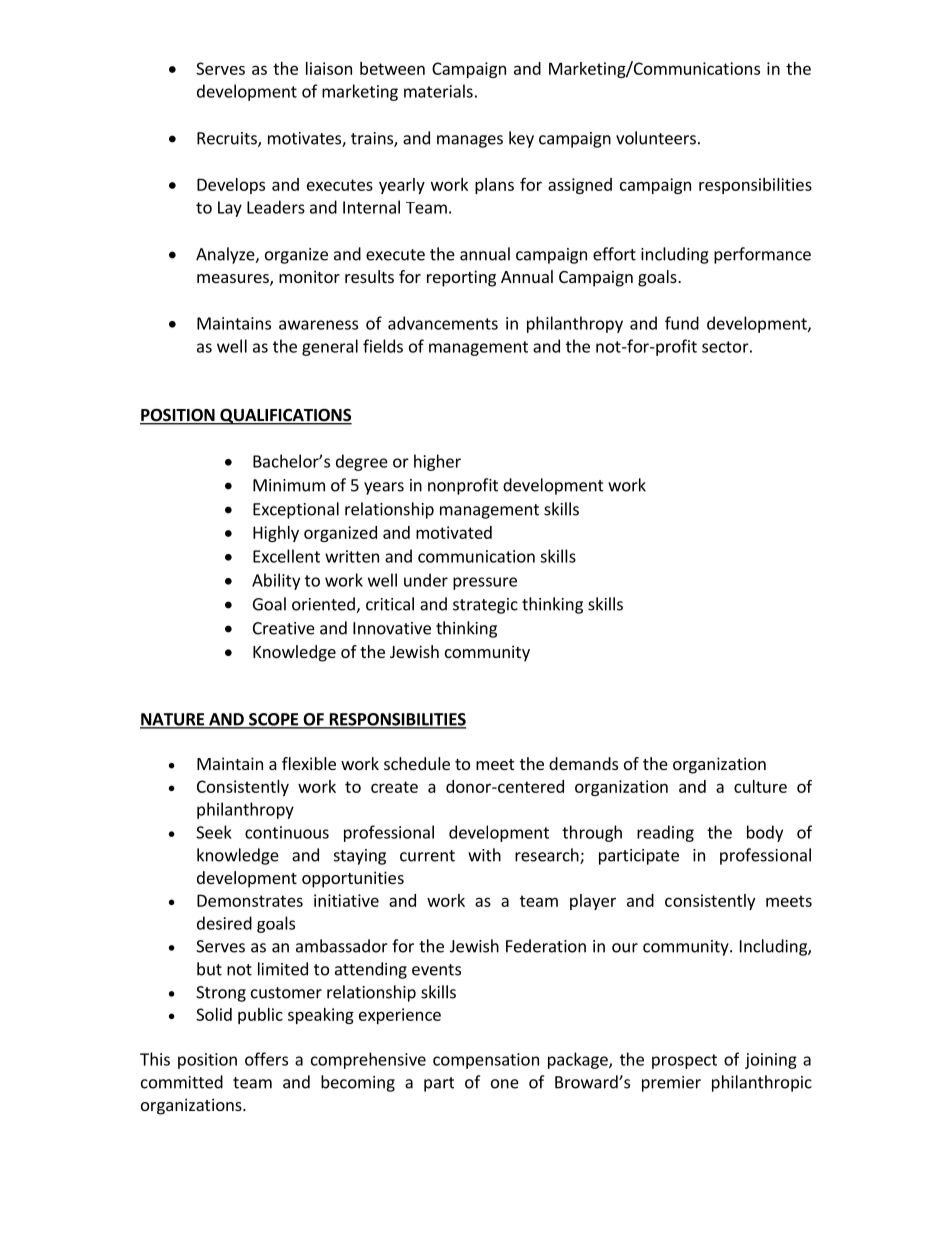 The height and width of the screenshot is (1233, 952). Describe the element at coordinates (276, 581) in the screenshot. I see `Ability` at that location.
